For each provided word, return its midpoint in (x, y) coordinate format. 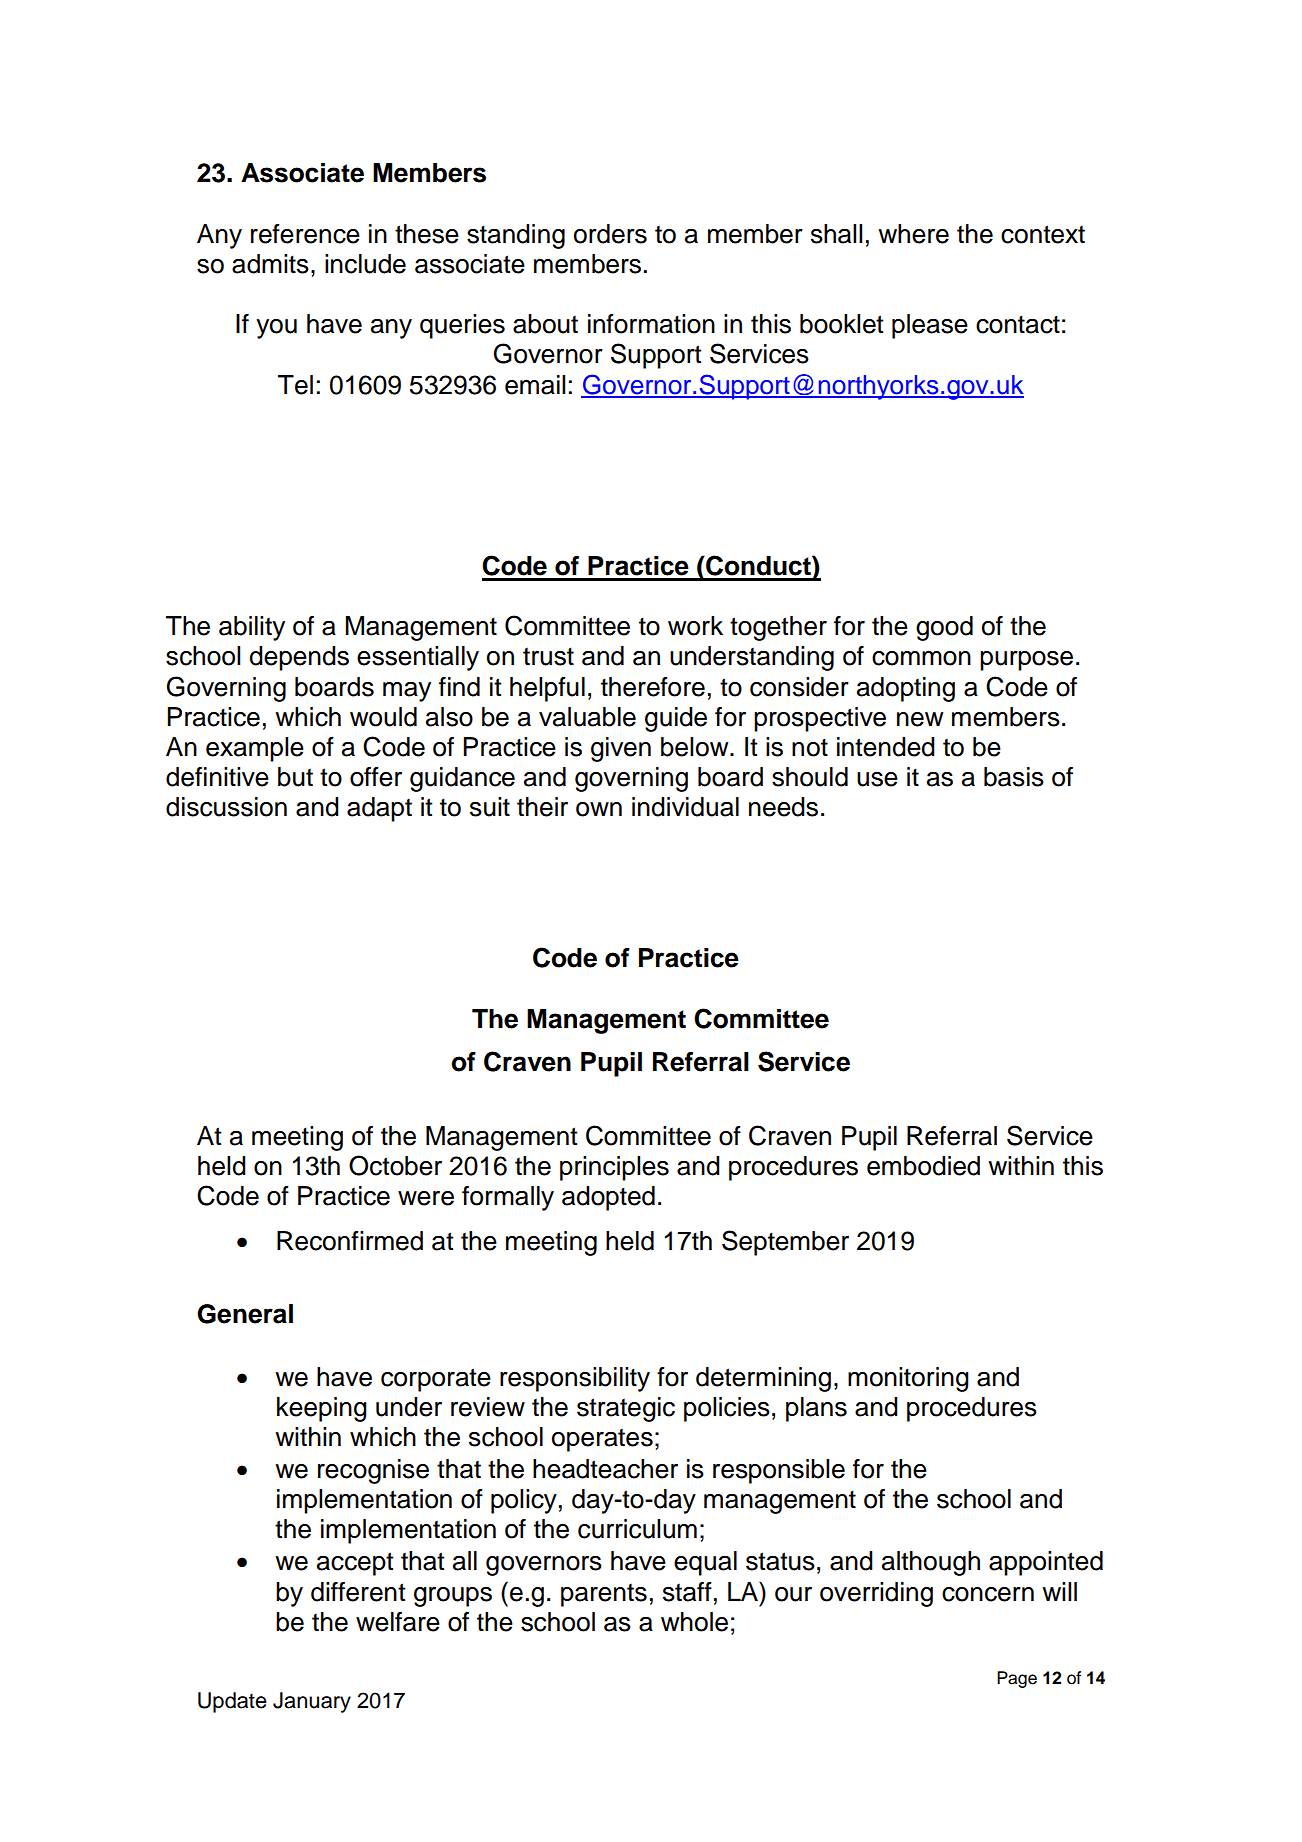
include (365, 264)
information (651, 324)
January (312, 1702)
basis (1014, 777)
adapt (379, 809)
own (599, 809)
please (930, 326)
